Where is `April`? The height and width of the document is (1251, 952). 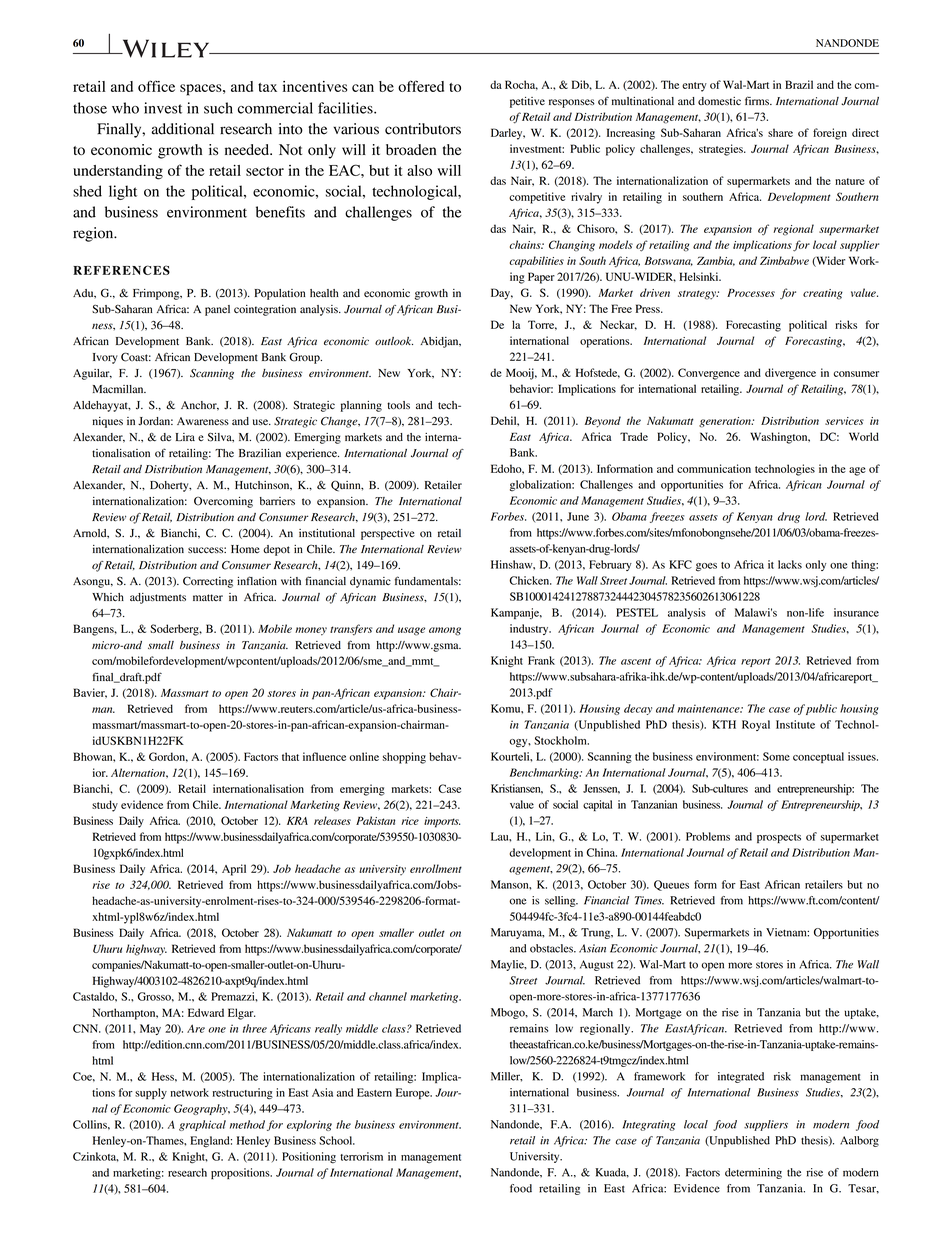 April is located at coordinates (234, 870).
